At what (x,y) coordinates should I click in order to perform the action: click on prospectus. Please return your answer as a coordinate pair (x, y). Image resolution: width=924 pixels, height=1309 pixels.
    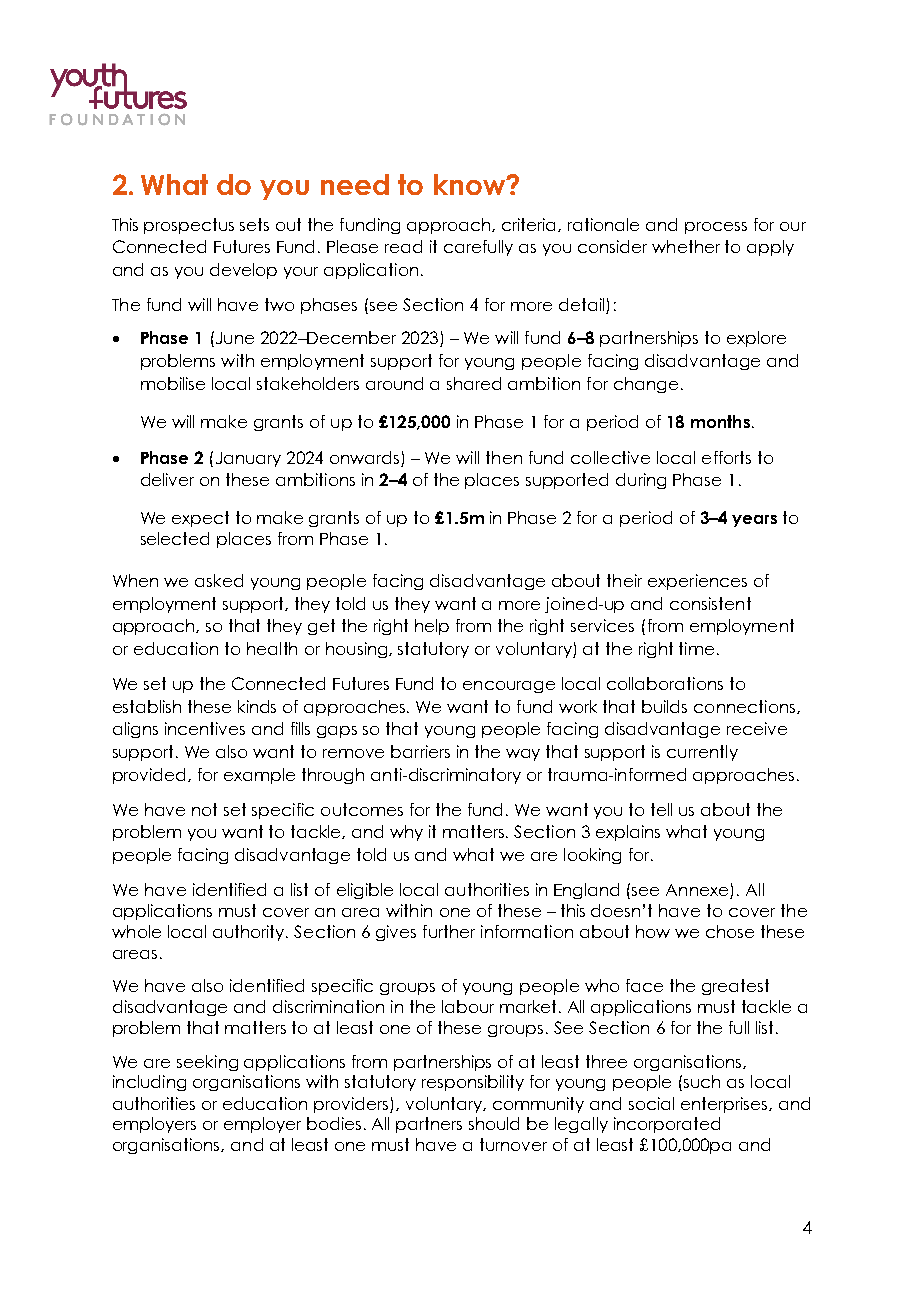
    Looking at the image, I should click on (189, 226).
